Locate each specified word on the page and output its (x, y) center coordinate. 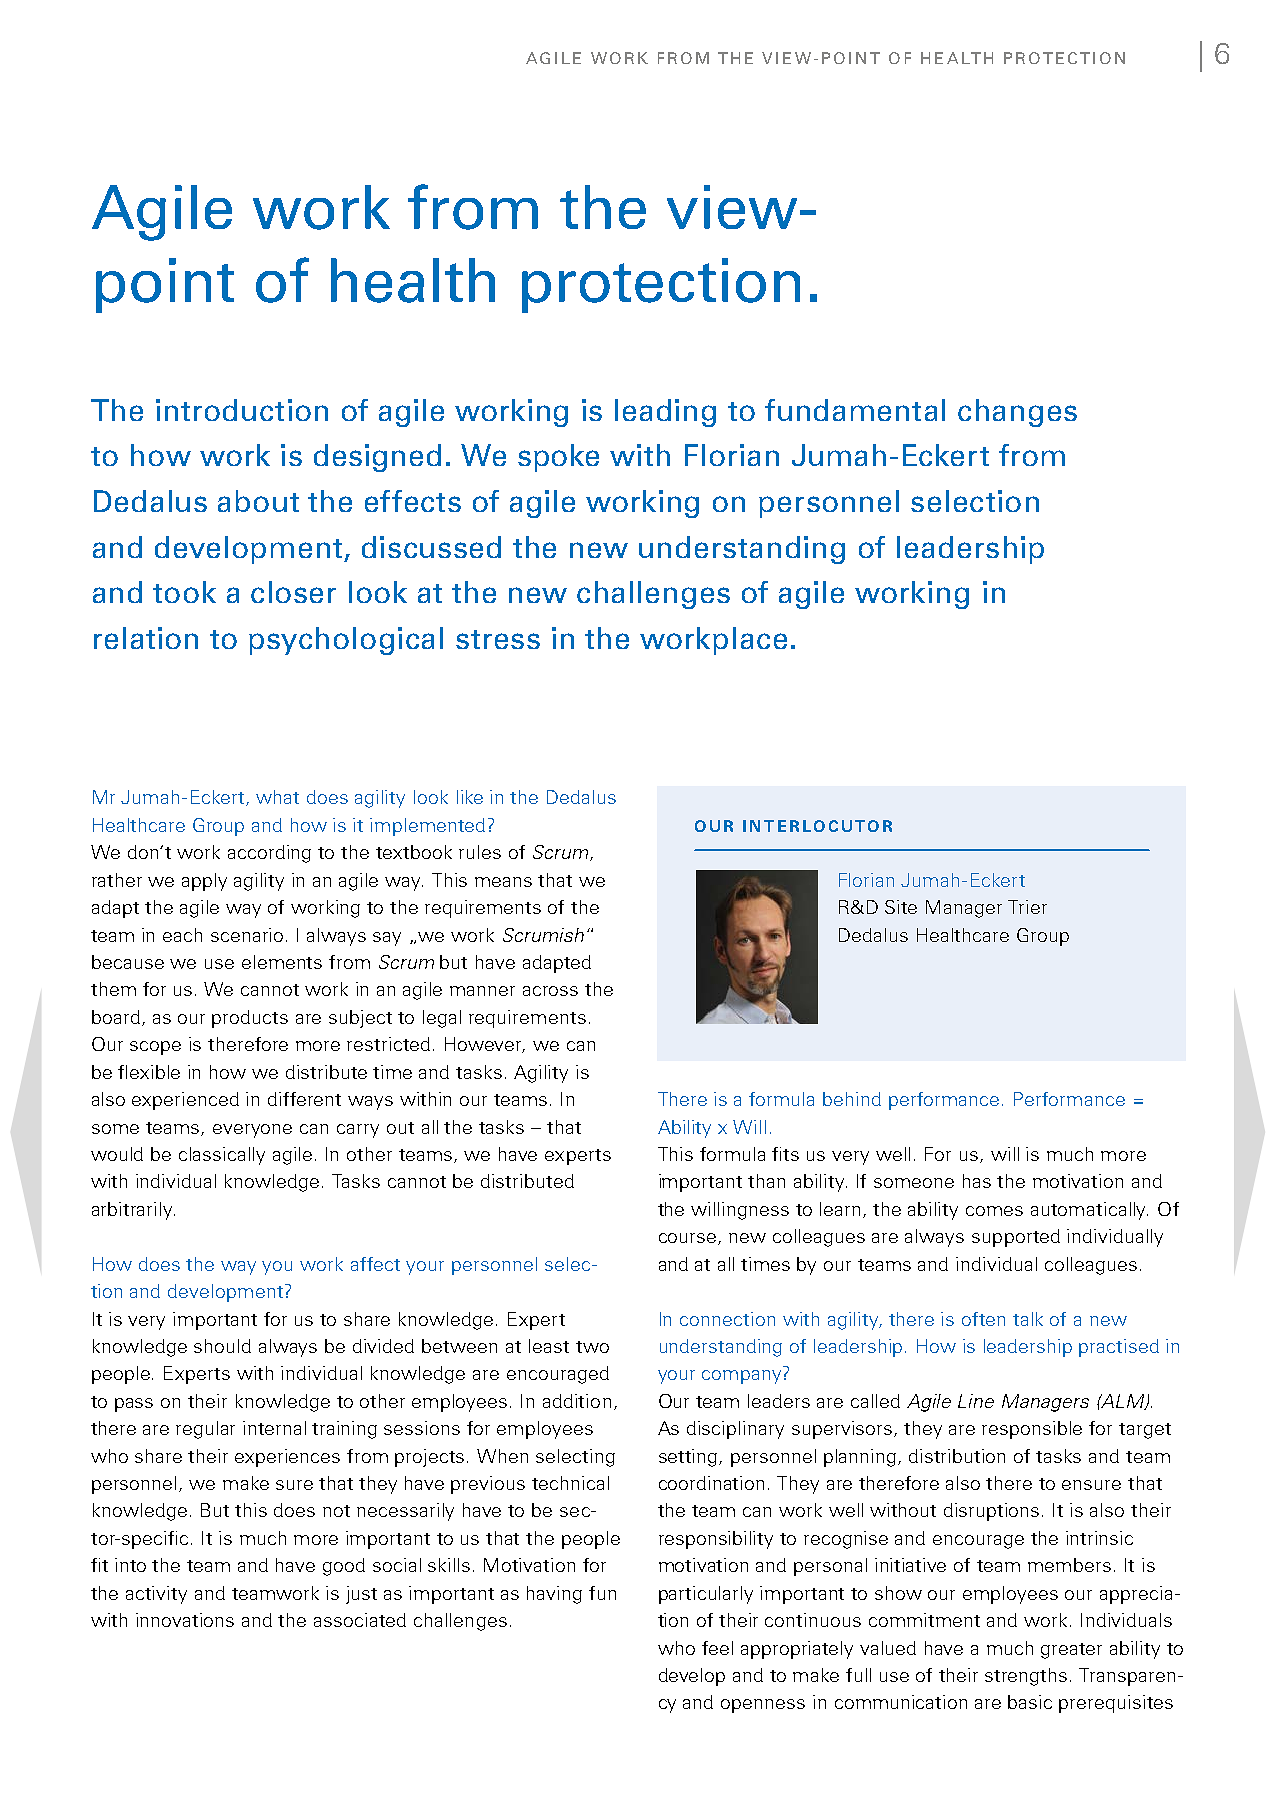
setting (689, 1458)
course (689, 1239)
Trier (1027, 907)
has (977, 1181)
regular (205, 1430)
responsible (1032, 1430)
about (258, 501)
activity (156, 1595)
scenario (247, 935)
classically (222, 1156)
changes (1017, 413)
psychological (346, 641)
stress (498, 639)
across (550, 991)
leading (665, 413)
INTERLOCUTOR (817, 826)
